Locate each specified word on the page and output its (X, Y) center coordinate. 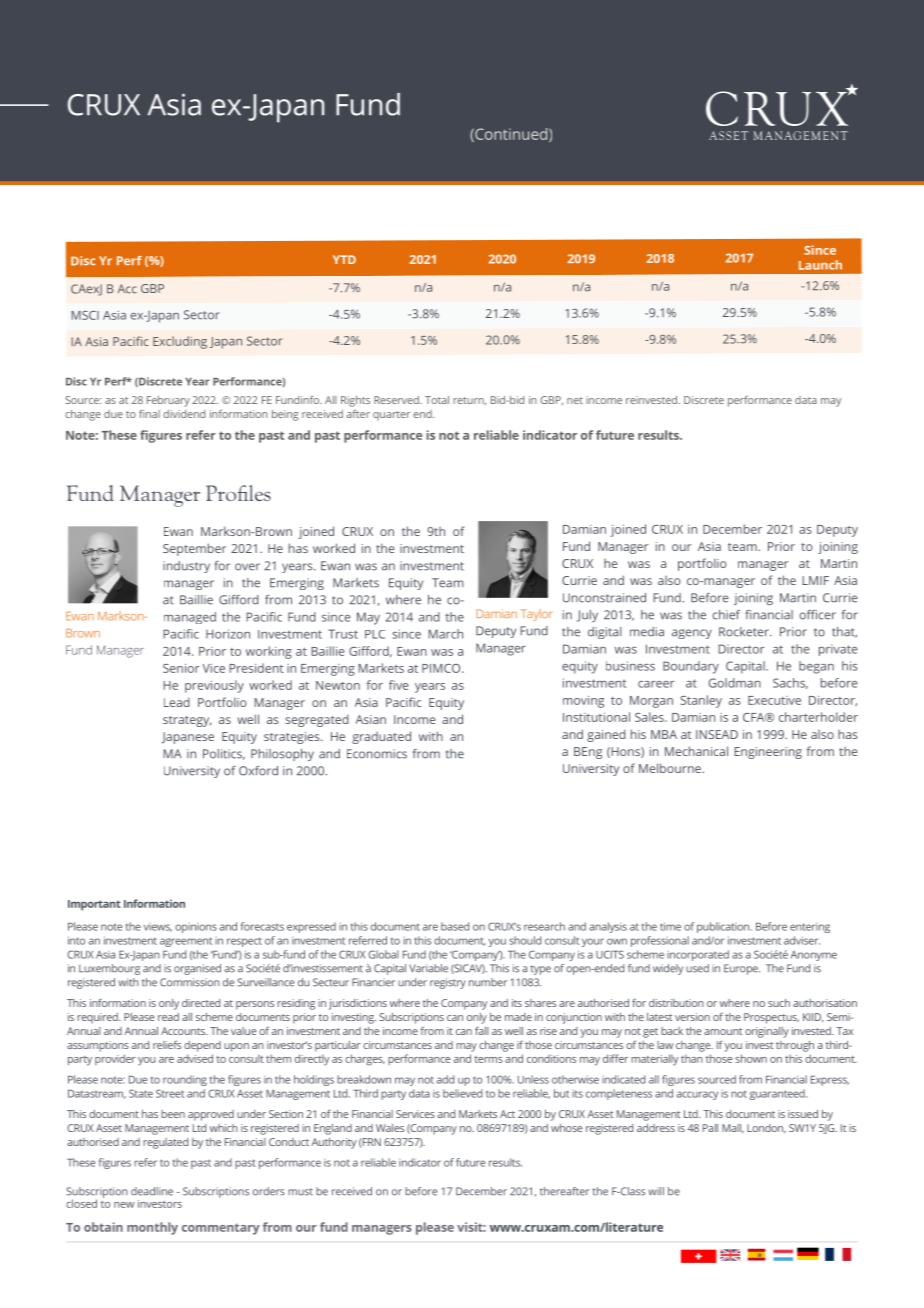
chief (726, 615)
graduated (381, 737)
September (194, 549)
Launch (820, 265)
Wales (390, 1128)
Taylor (537, 615)
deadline (152, 1191)
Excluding (180, 342)
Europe (742, 969)
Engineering (768, 753)
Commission (190, 982)
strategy (187, 721)
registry (448, 983)
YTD (344, 259)
